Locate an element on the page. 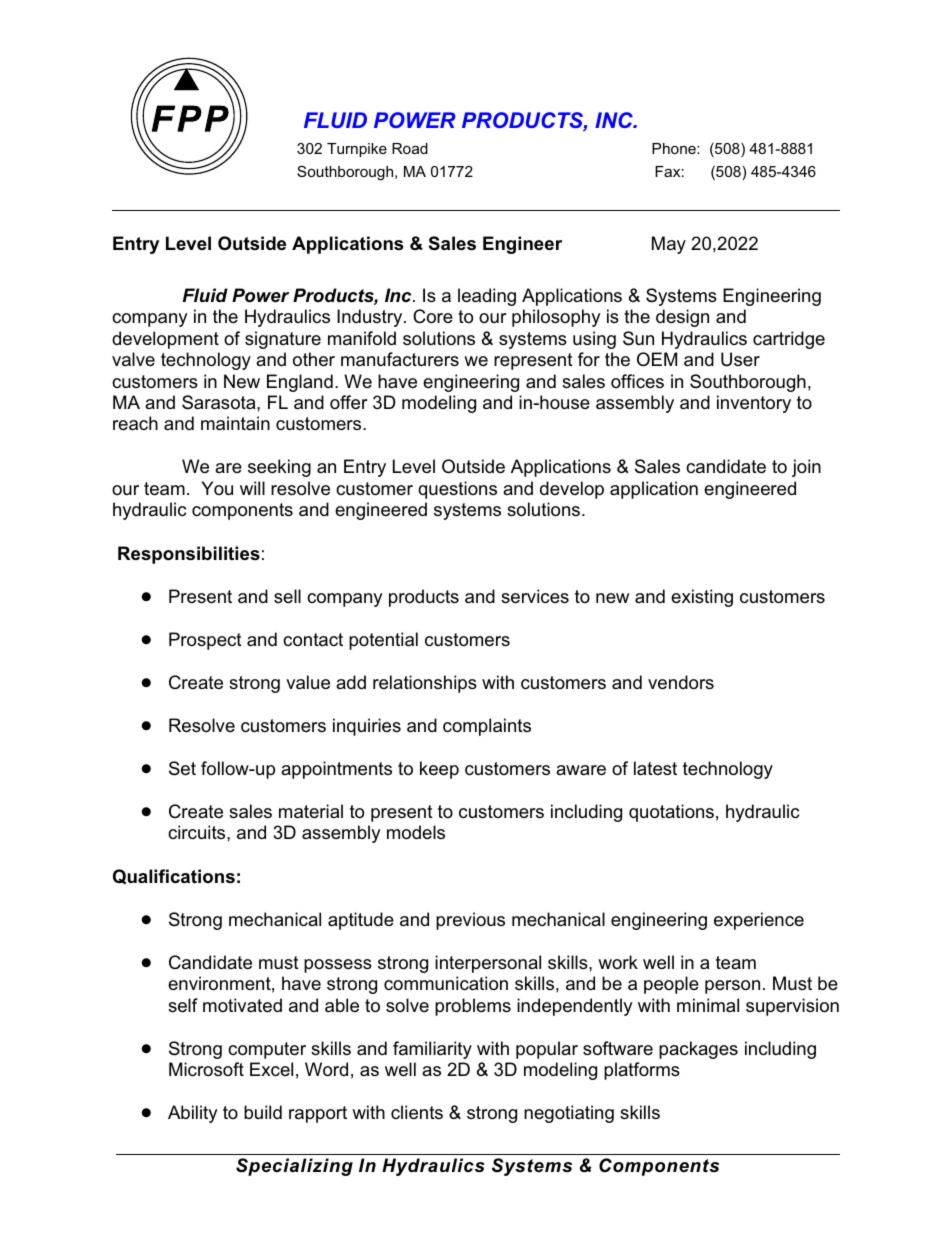 Image resolution: width=952 pixels, height=1233 pixels. vendors is located at coordinates (681, 682).
